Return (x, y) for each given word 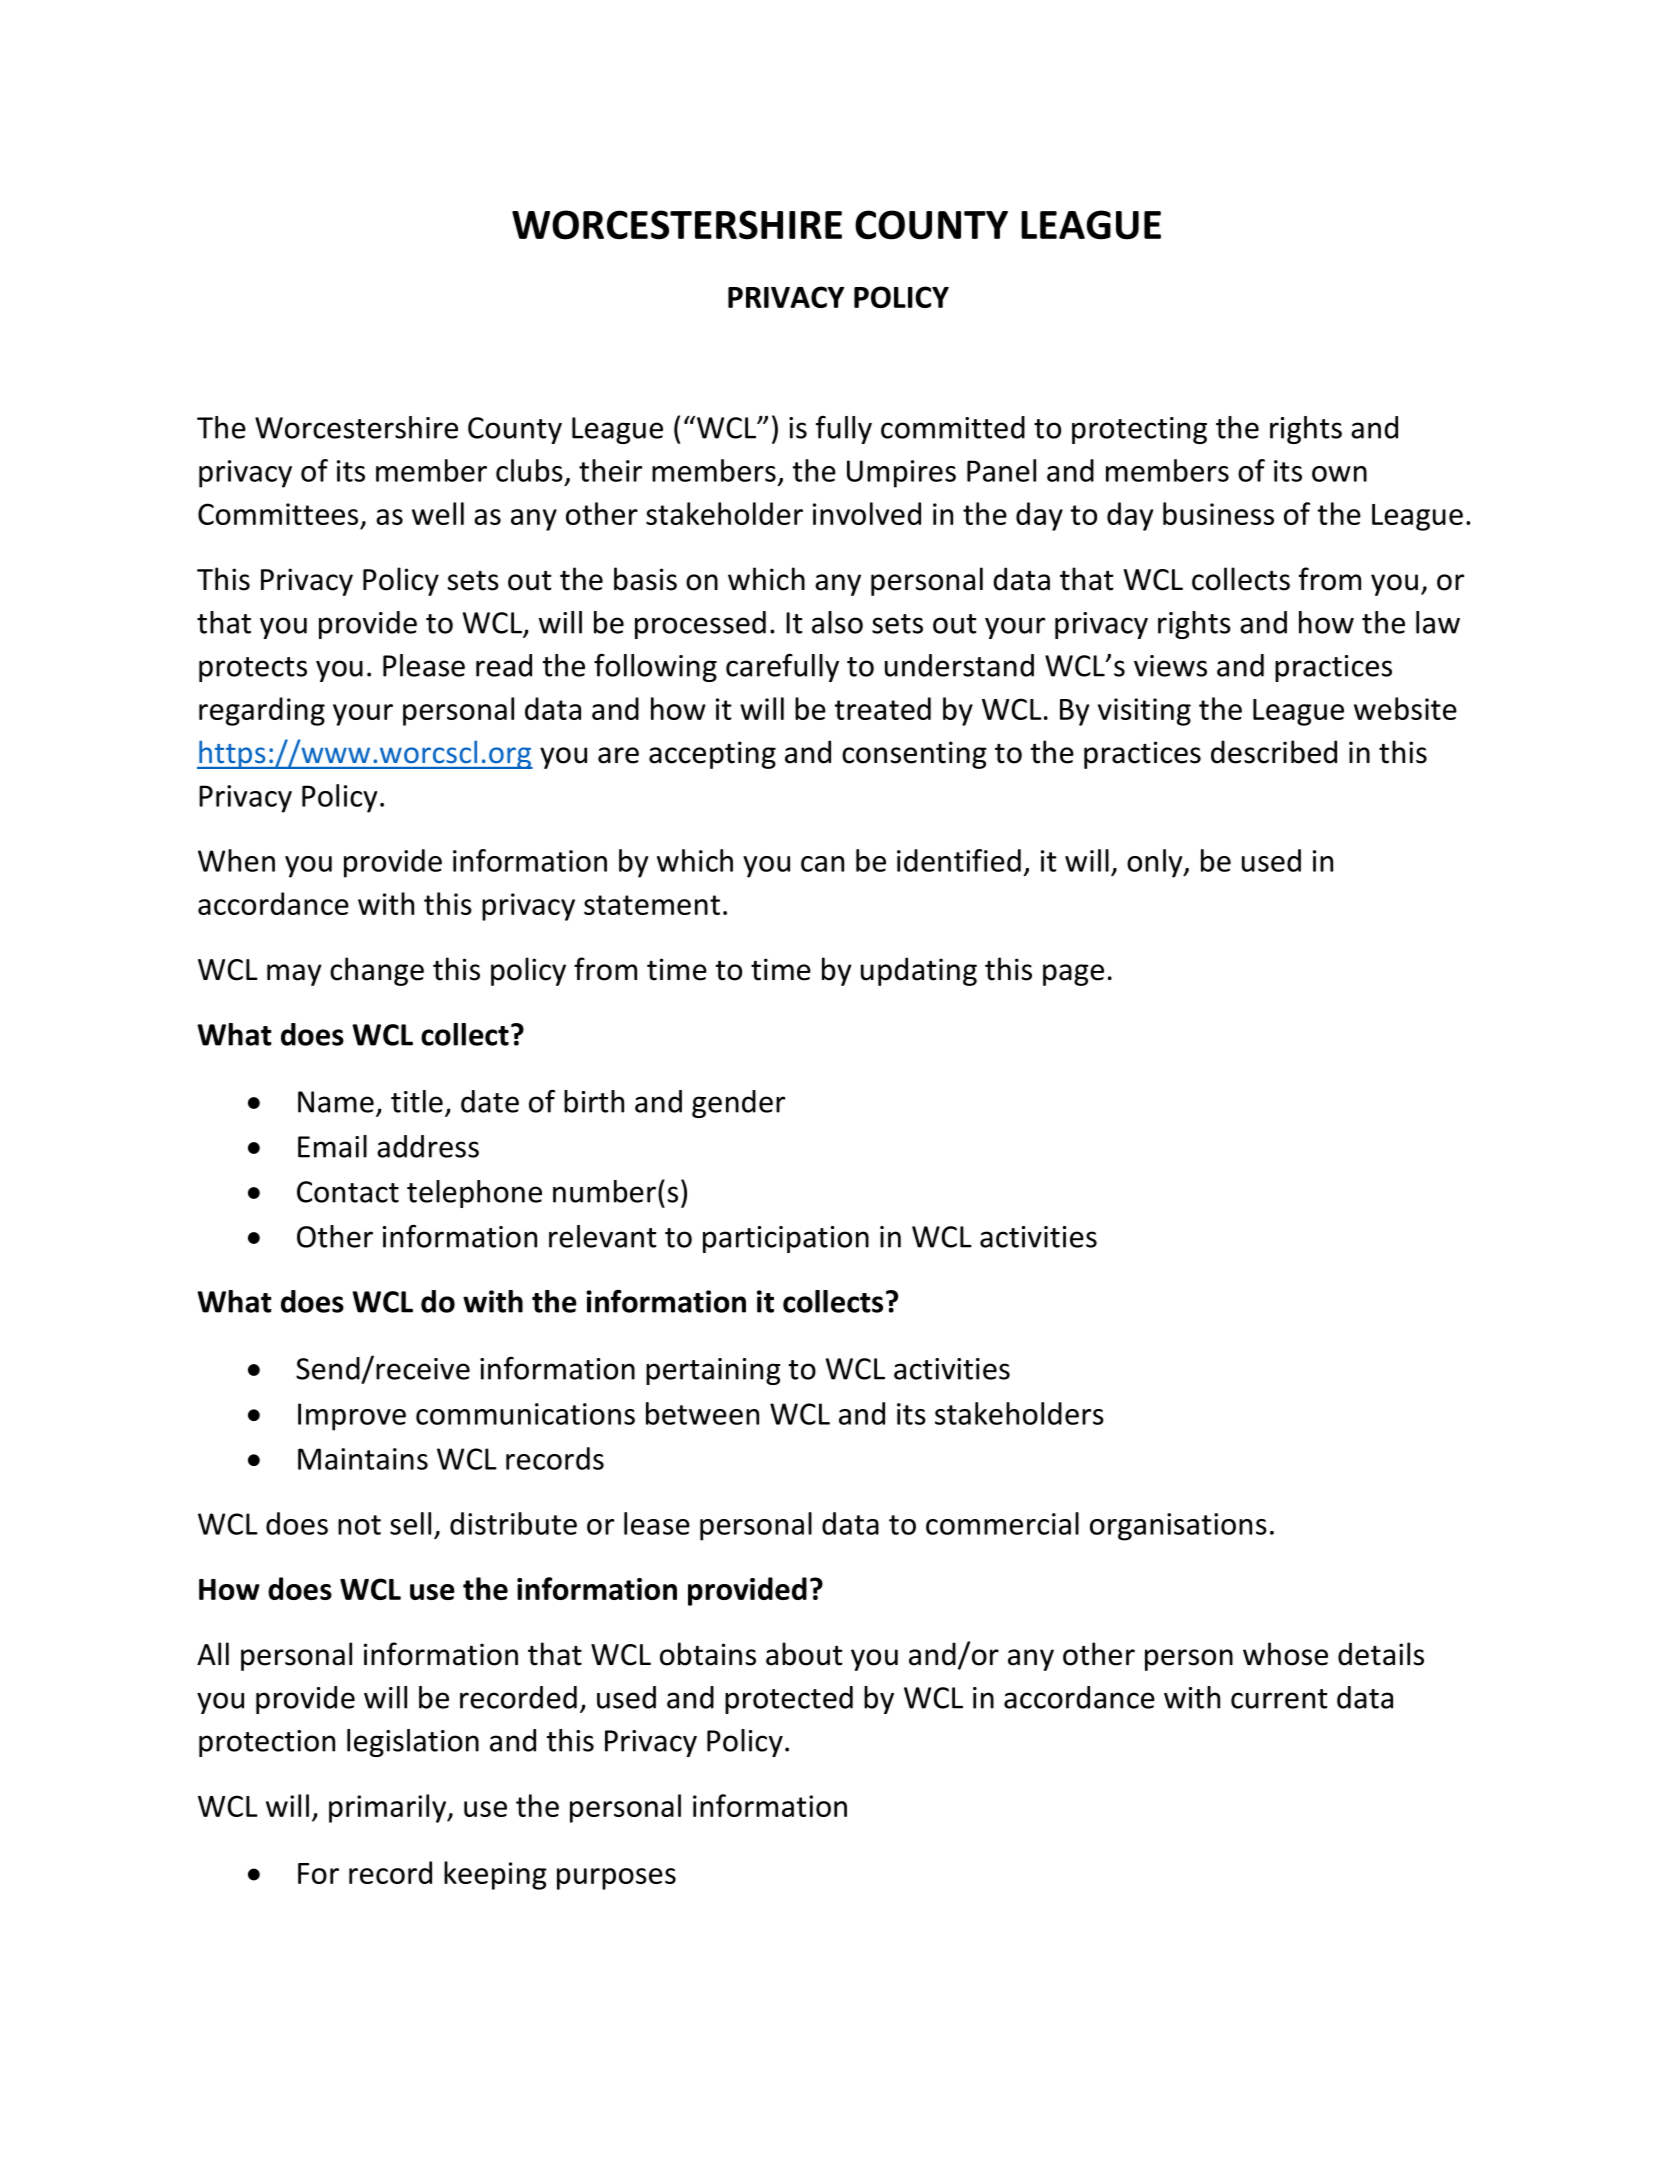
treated (882, 708)
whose (1285, 1654)
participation (786, 1239)
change (377, 971)
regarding (262, 711)
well (438, 513)
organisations (1178, 1527)
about (804, 1654)
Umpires (901, 474)
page (1073, 975)
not (359, 1525)
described (1274, 752)
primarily (389, 1808)
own (1339, 474)
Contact (348, 1192)
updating (919, 971)
